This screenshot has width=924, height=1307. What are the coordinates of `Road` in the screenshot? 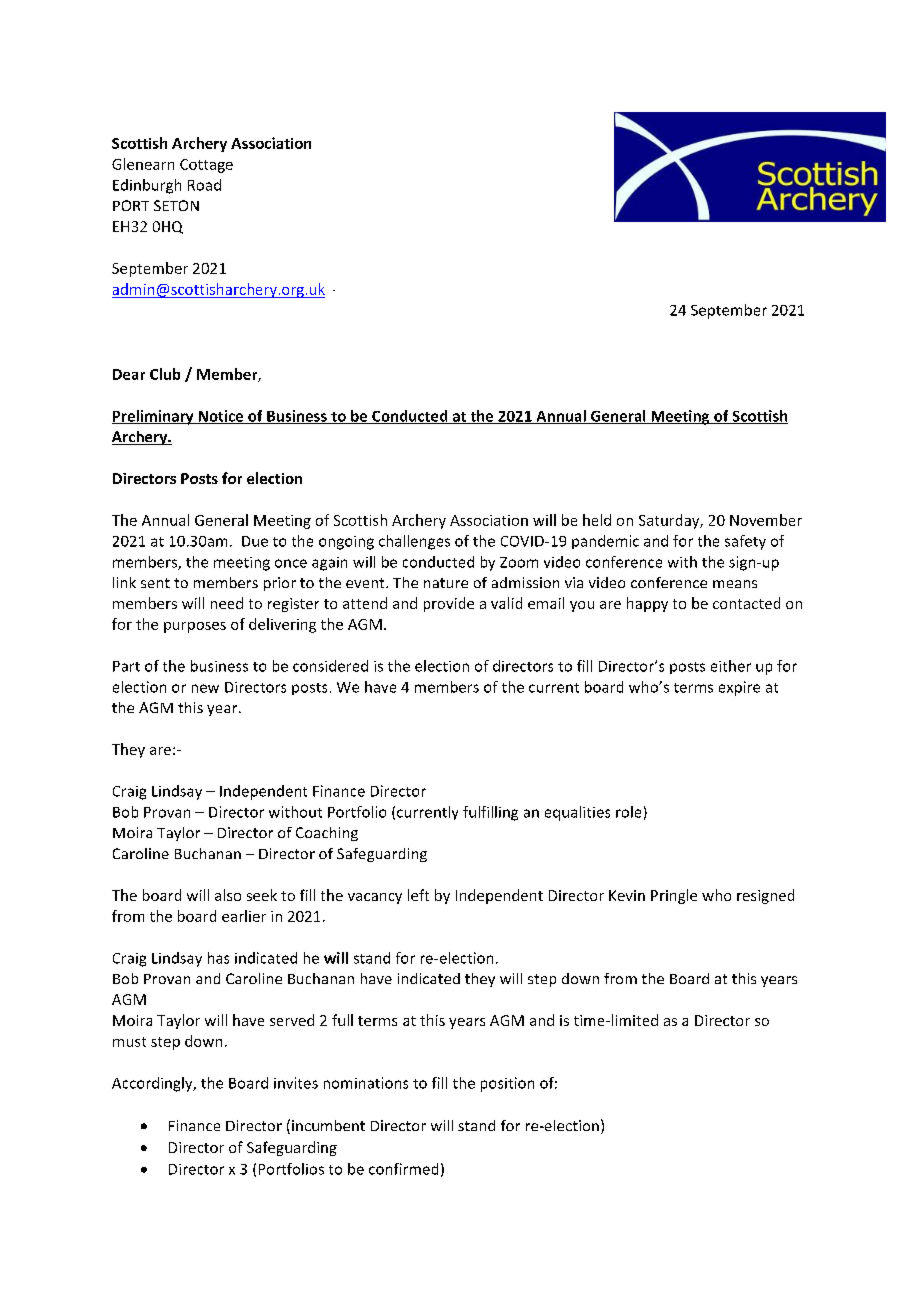 It's located at (204, 185).
